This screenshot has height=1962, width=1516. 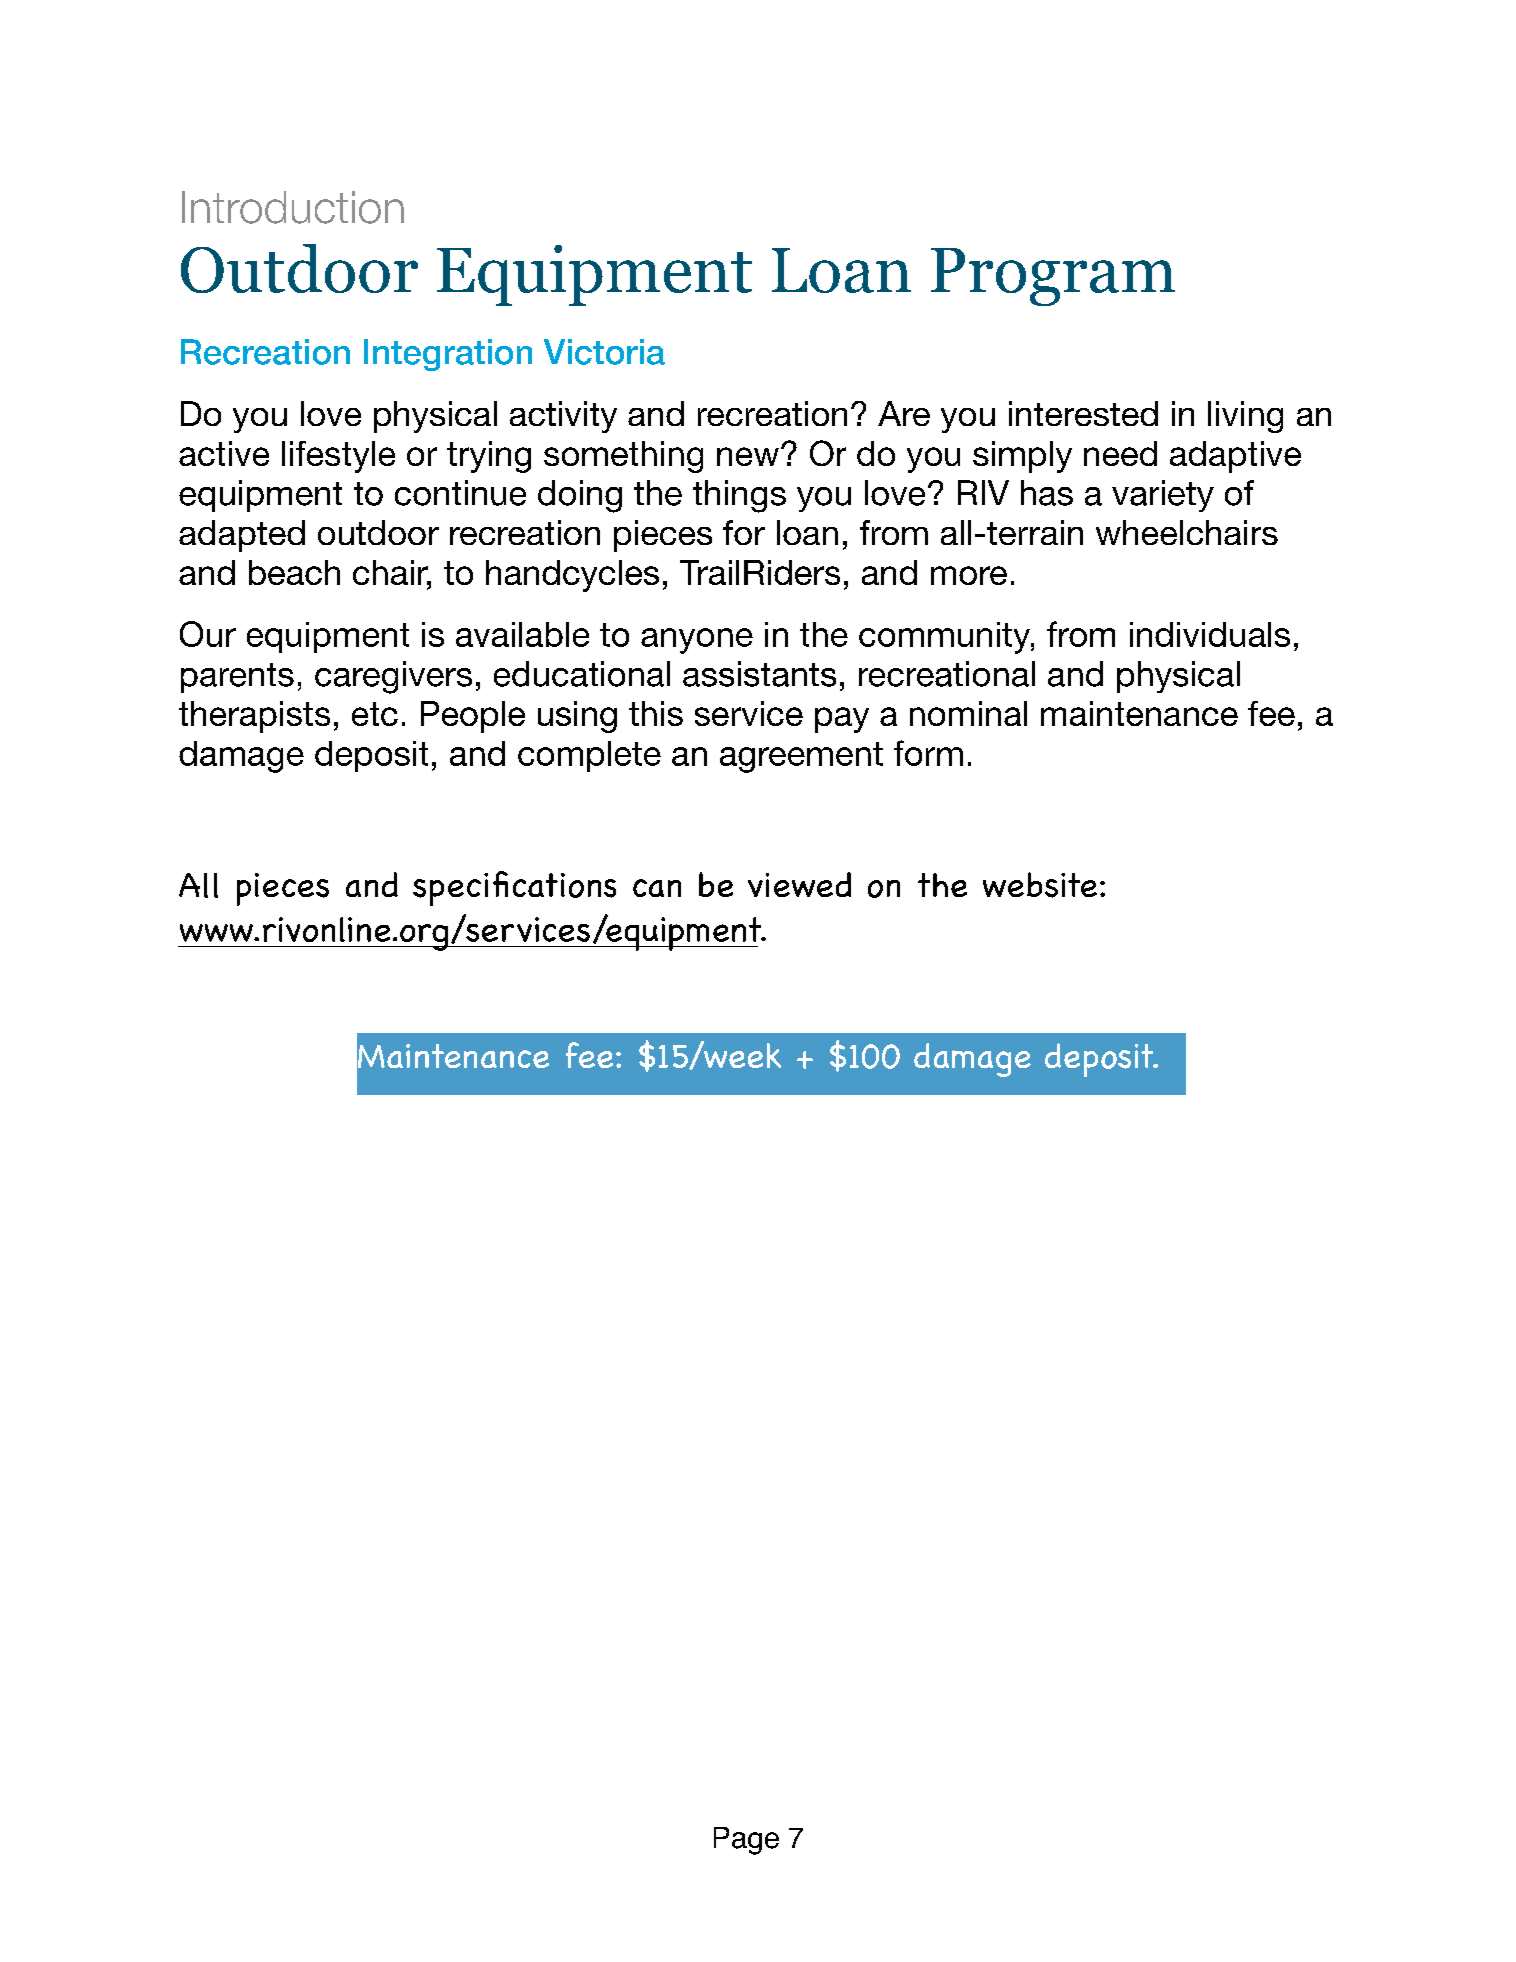 What do you see at coordinates (1040, 885) in the screenshot?
I see `website` at bounding box center [1040, 885].
